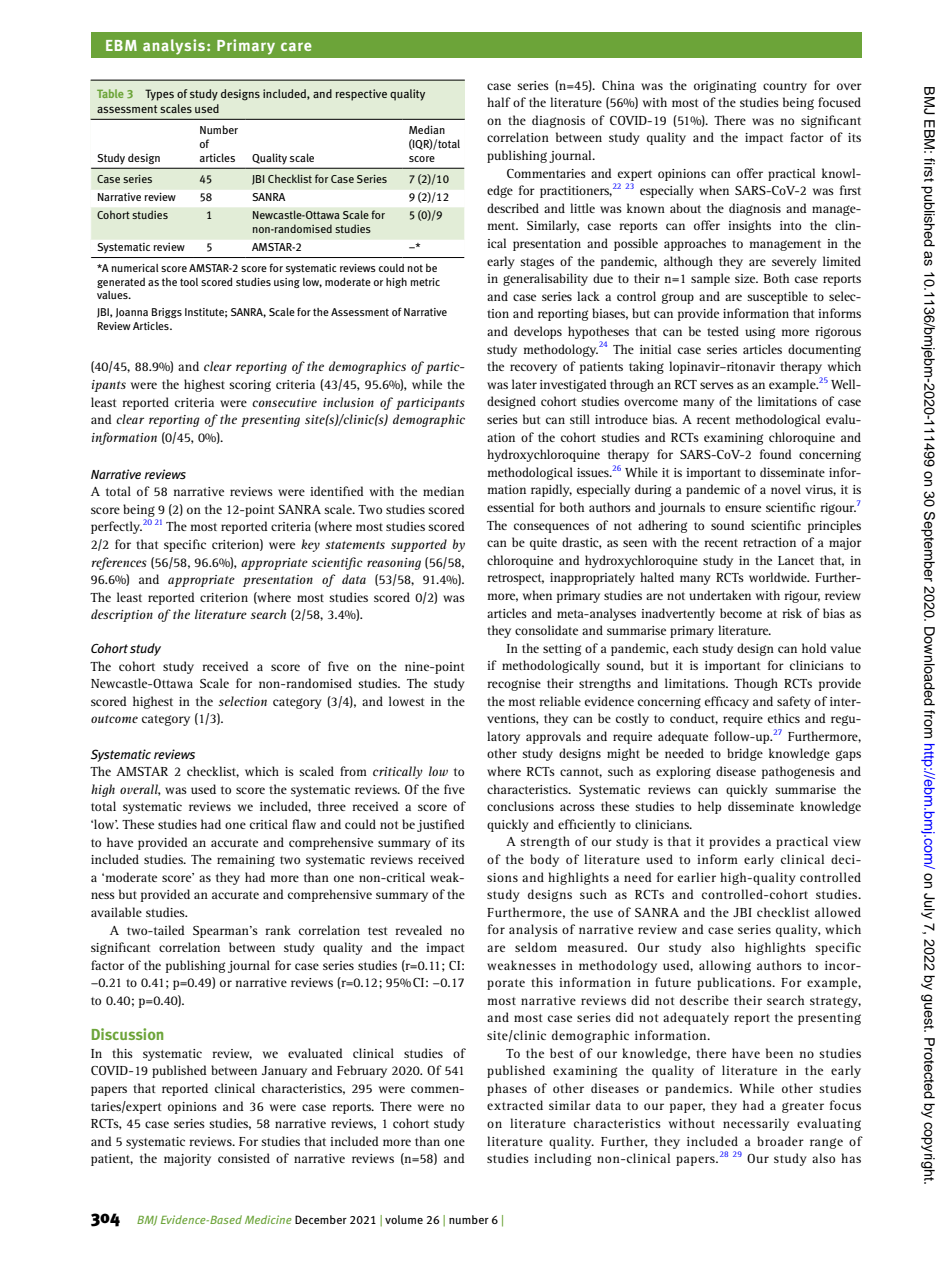 Image resolution: width=952 pixels, height=1270 pixels. I want to click on half, so click(499, 102).
